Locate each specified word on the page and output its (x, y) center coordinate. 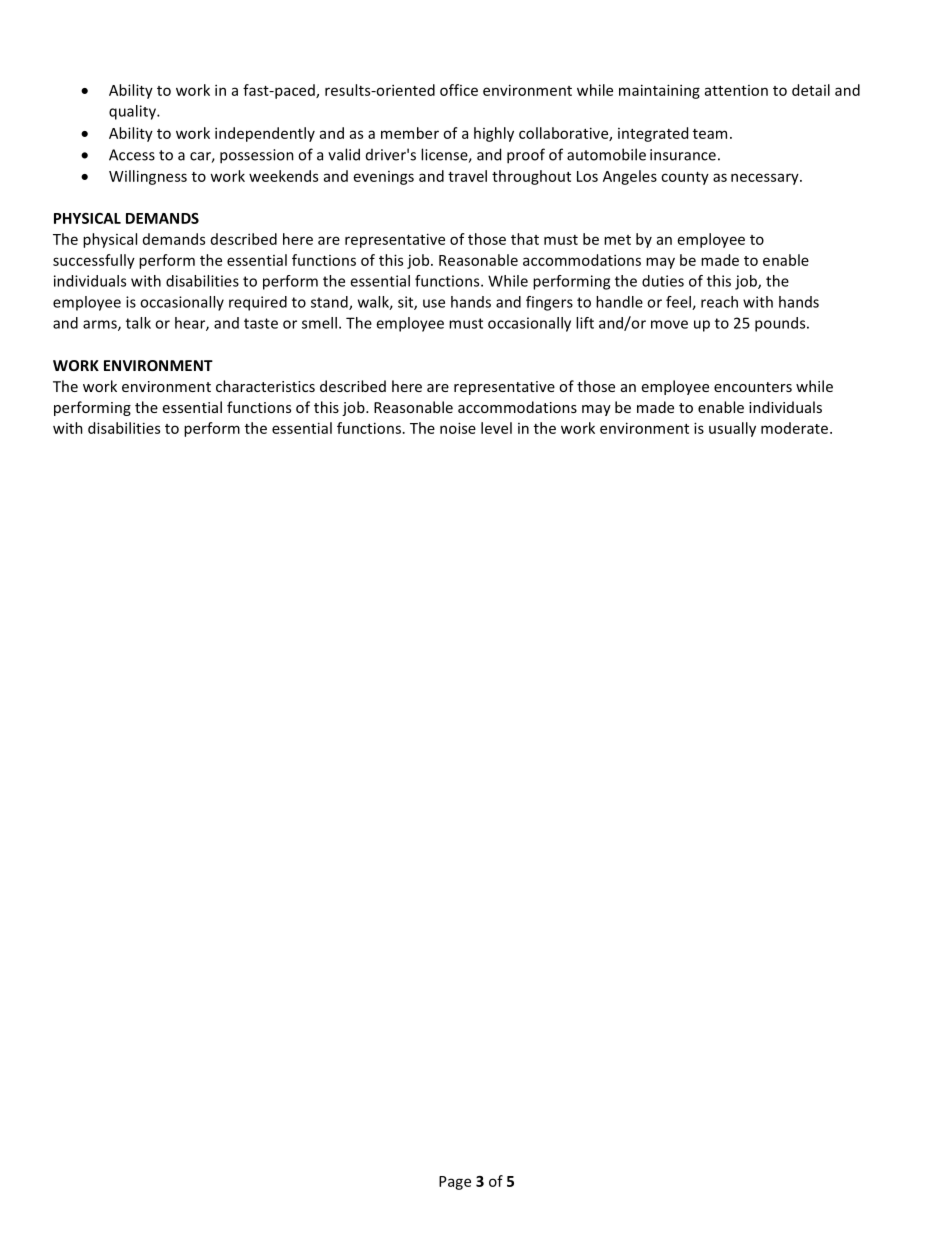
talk (138, 323)
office (459, 90)
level (496, 428)
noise (458, 428)
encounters (753, 387)
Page (455, 1183)
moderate (796, 428)
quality (133, 112)
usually (732, 429)
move (669, 324)
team (710, 134)
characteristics (265, 386)
